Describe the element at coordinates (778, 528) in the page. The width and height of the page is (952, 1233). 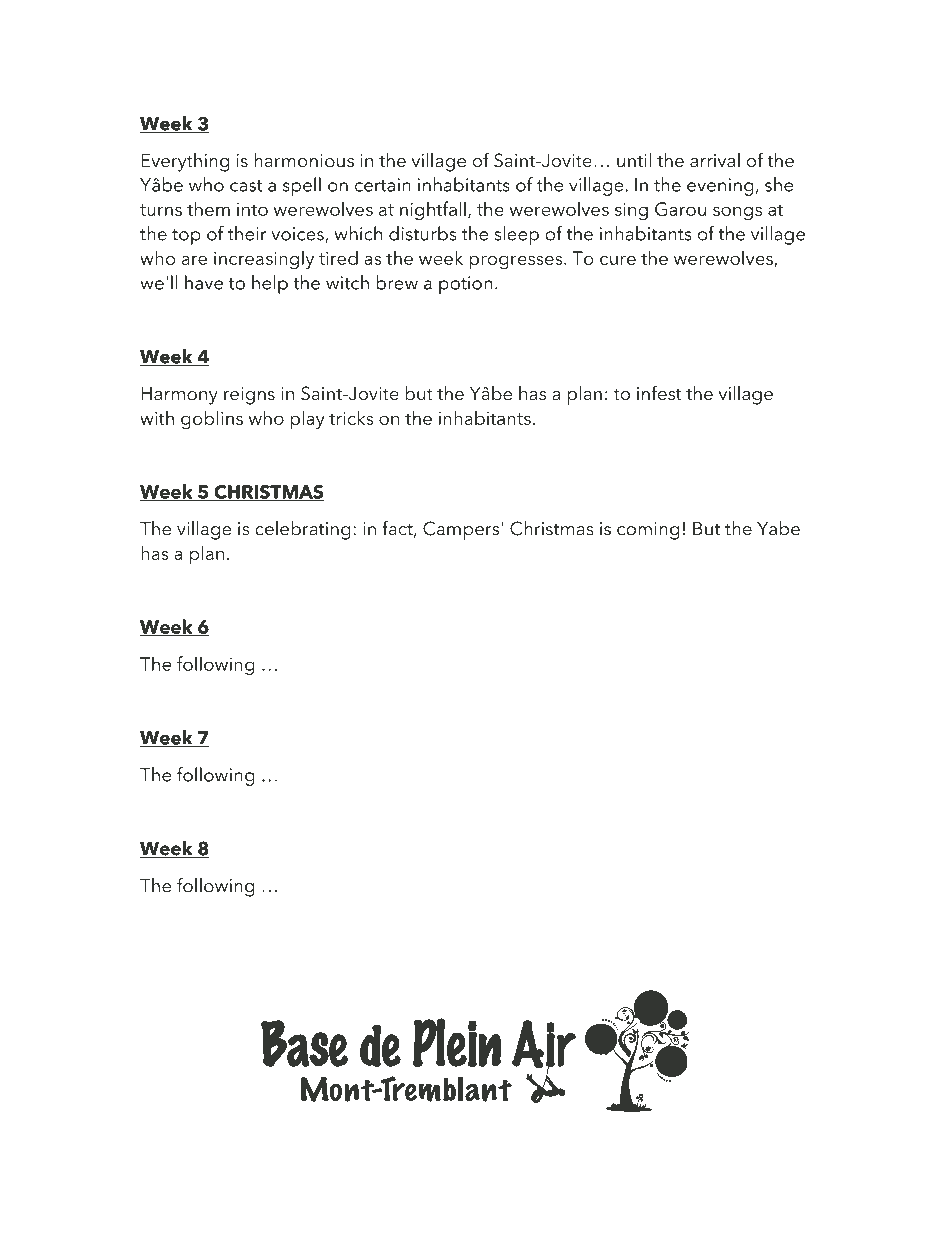
I see `Yabe` at that location.
